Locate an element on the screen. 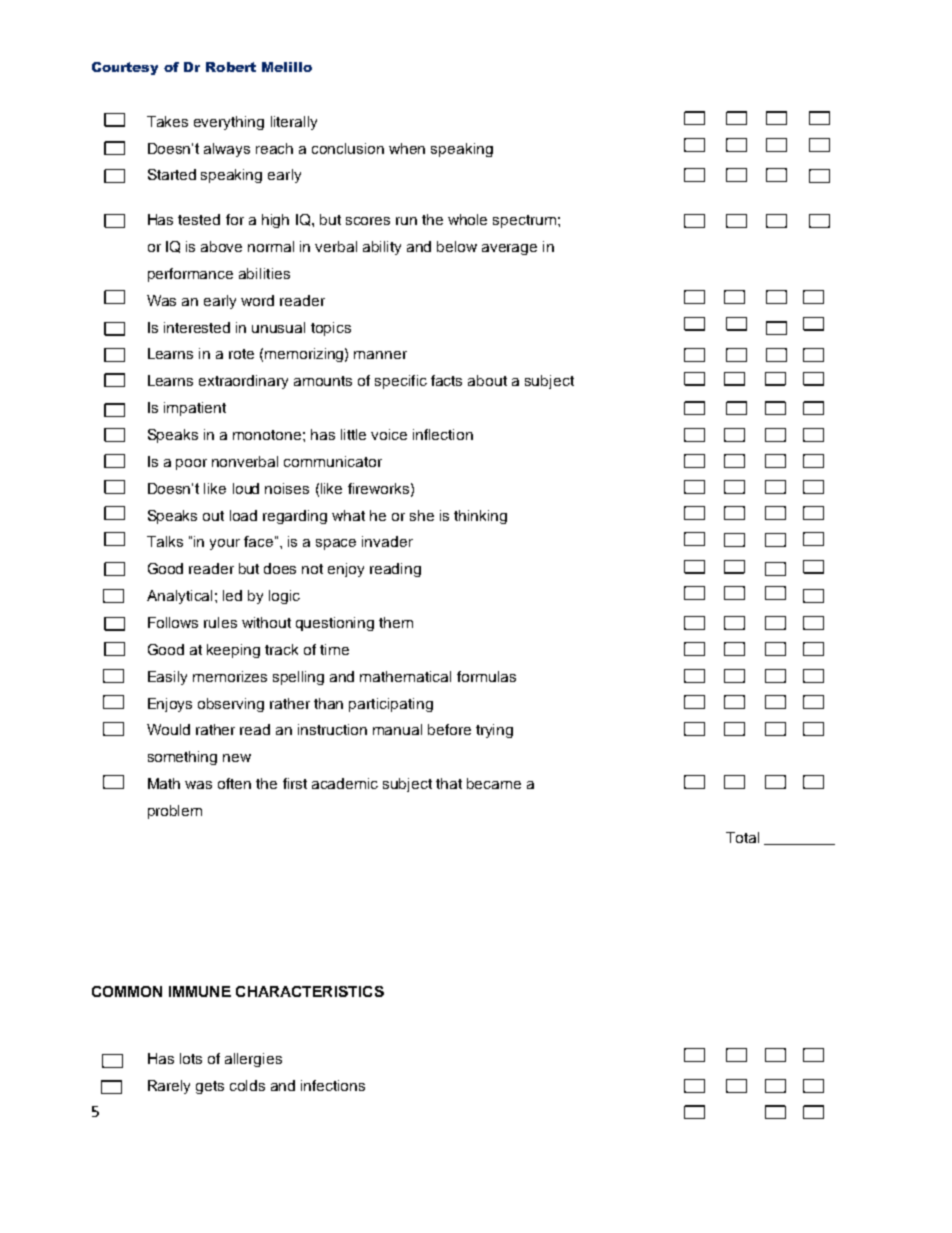  average is located at coordinates (509, 249).
